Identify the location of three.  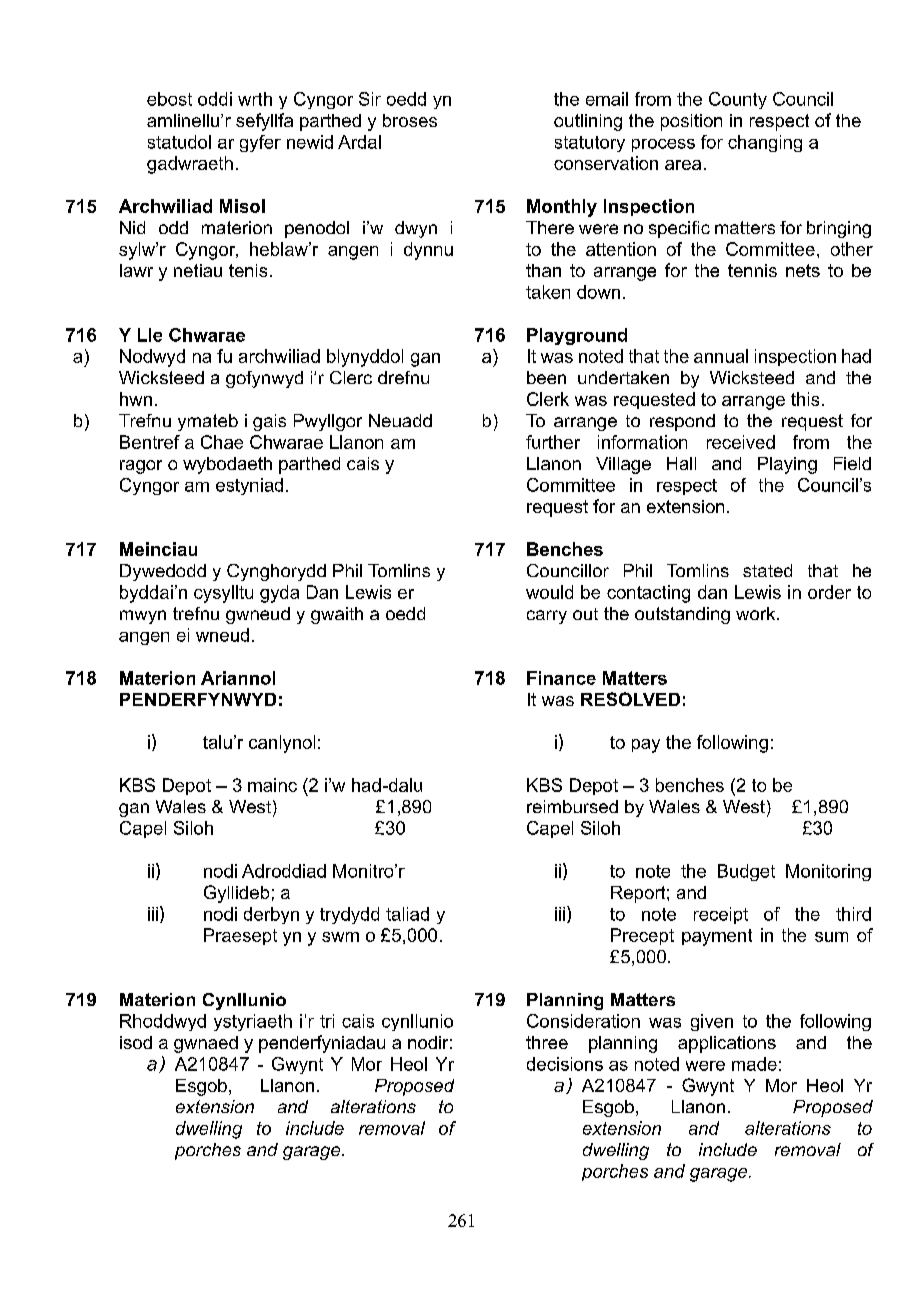
(547, 1042).
